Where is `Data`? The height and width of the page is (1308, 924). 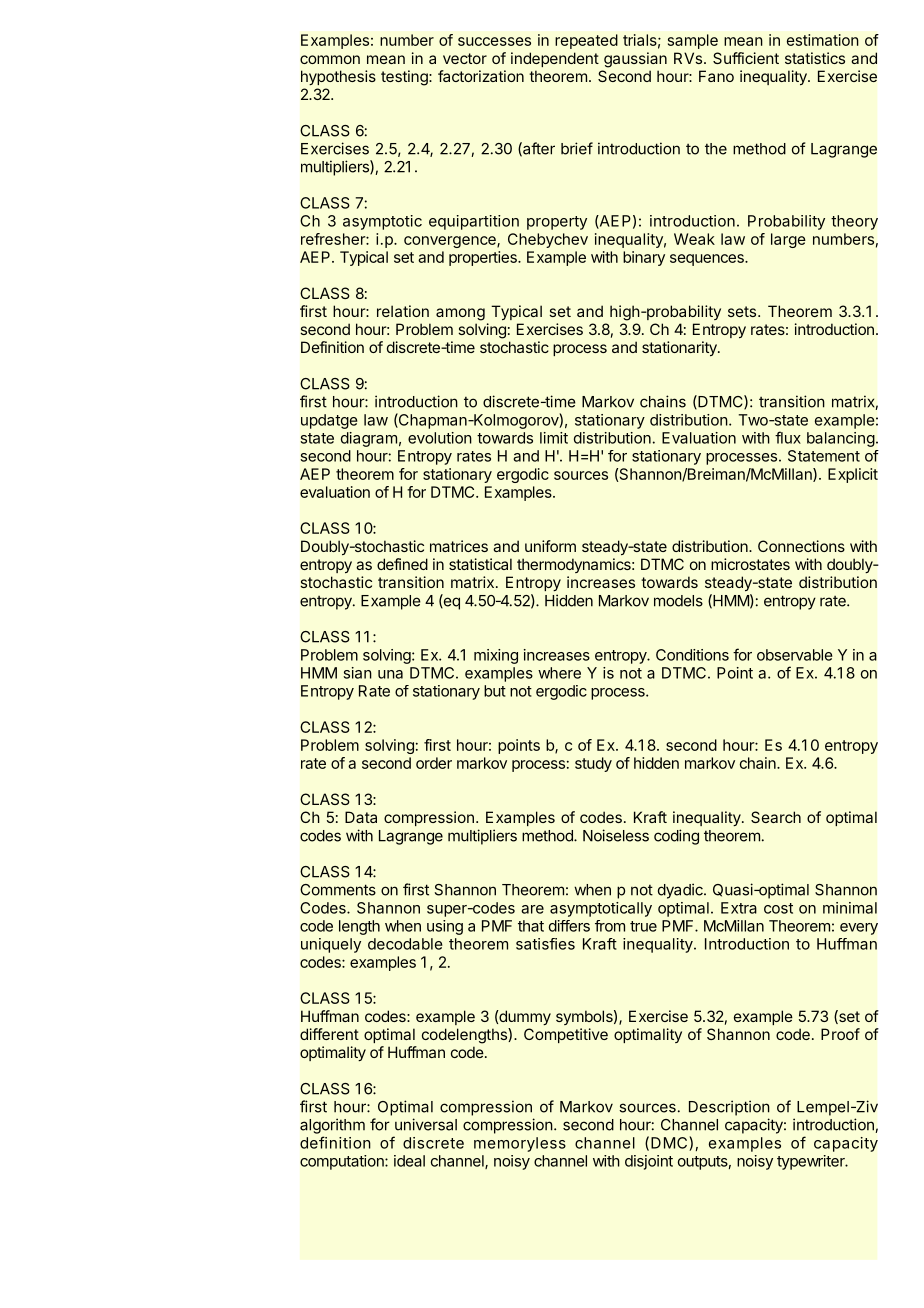 Data is located at coordinates (361, 817).
